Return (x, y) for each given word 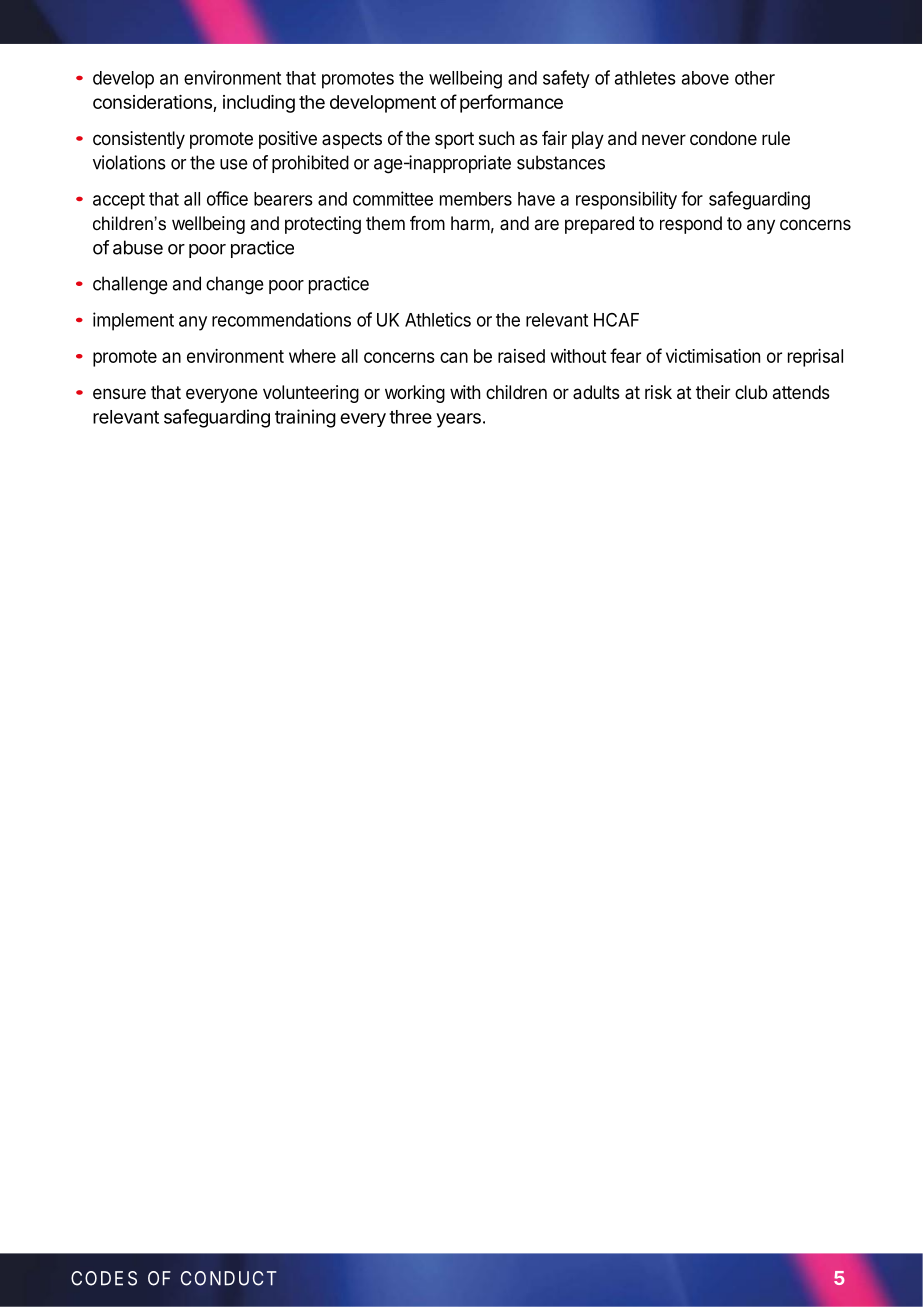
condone (723, 138)
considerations (153, 103)
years (458, 420)
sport (454, 140)
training (305, 418)
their (713, 392)
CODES (104, 1278)
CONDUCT (229, 1278)
